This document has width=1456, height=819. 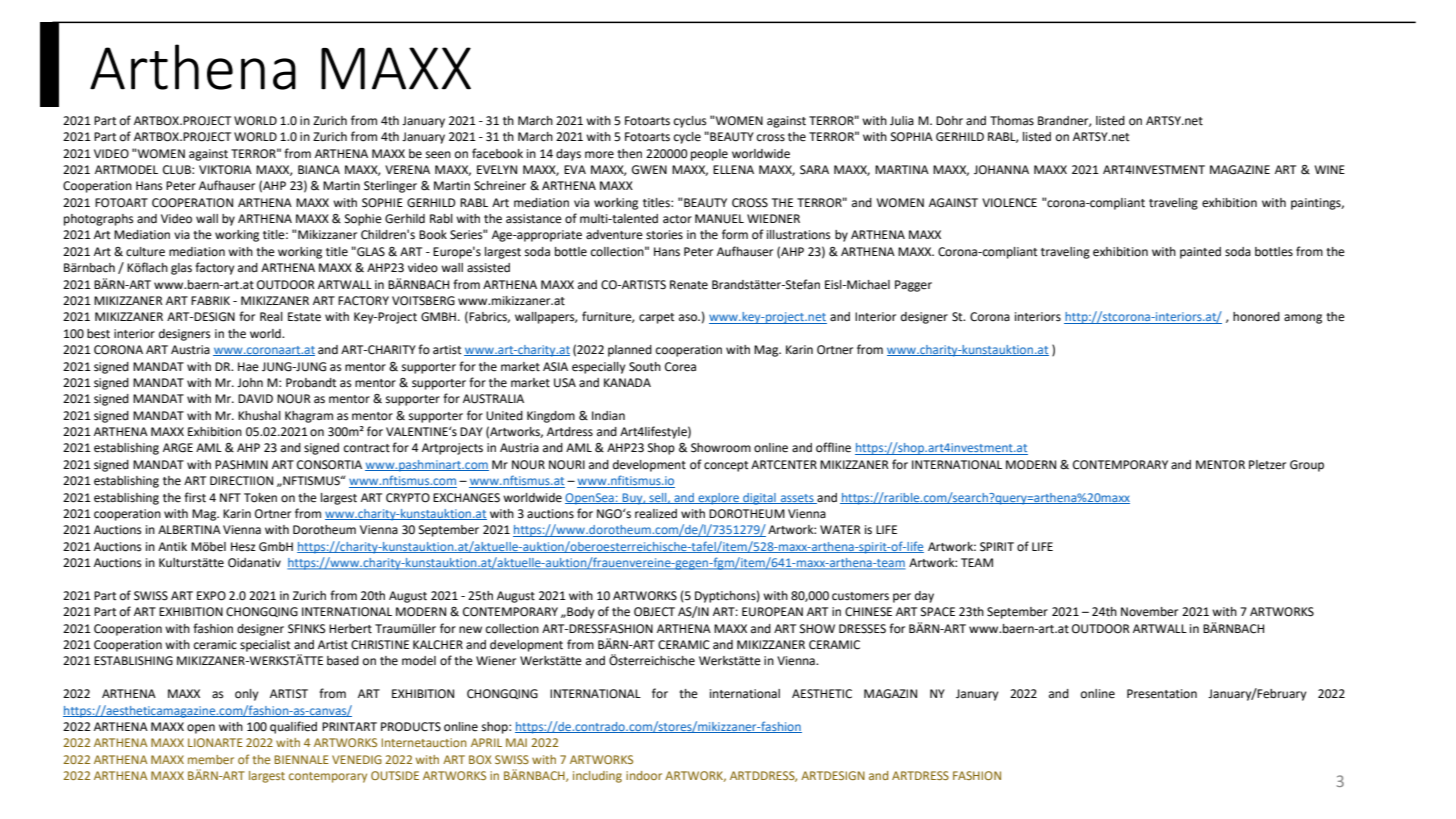 I want to click on Presentation, so click(x=1162, y=694).
